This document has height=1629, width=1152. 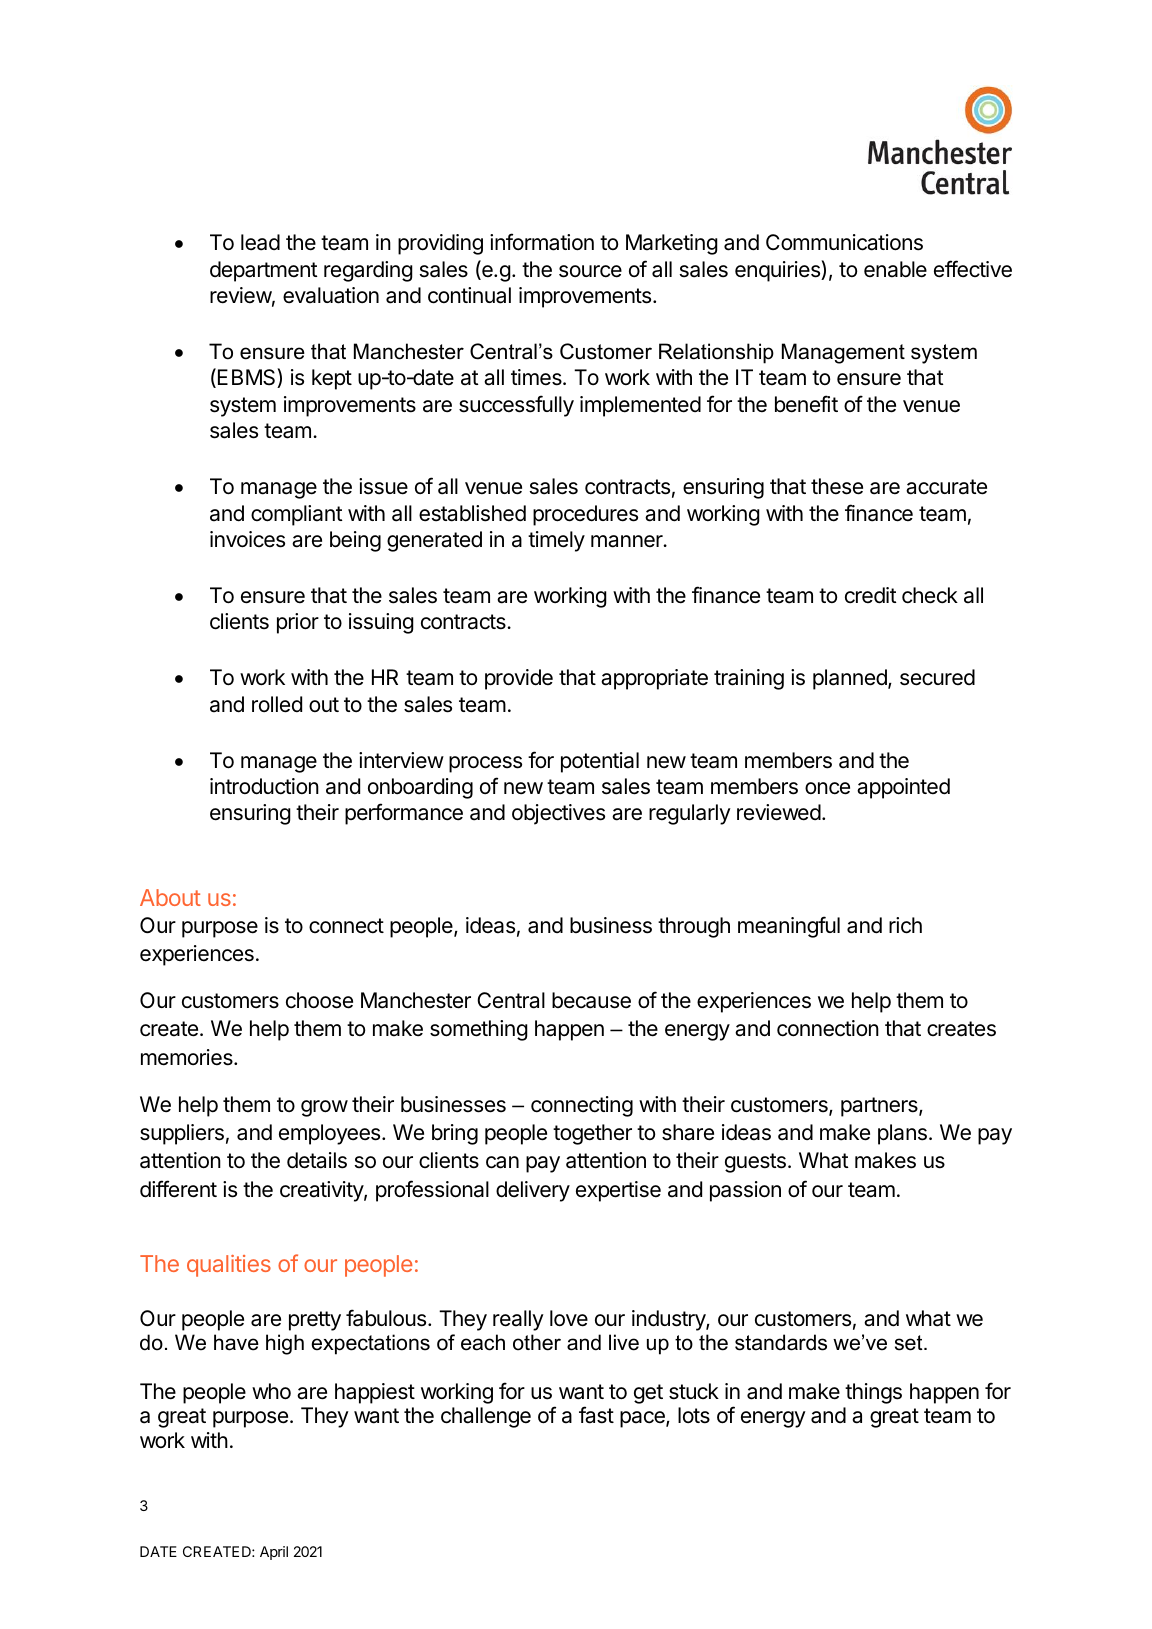 I want to click on potential, so click(x=600, y=762).
